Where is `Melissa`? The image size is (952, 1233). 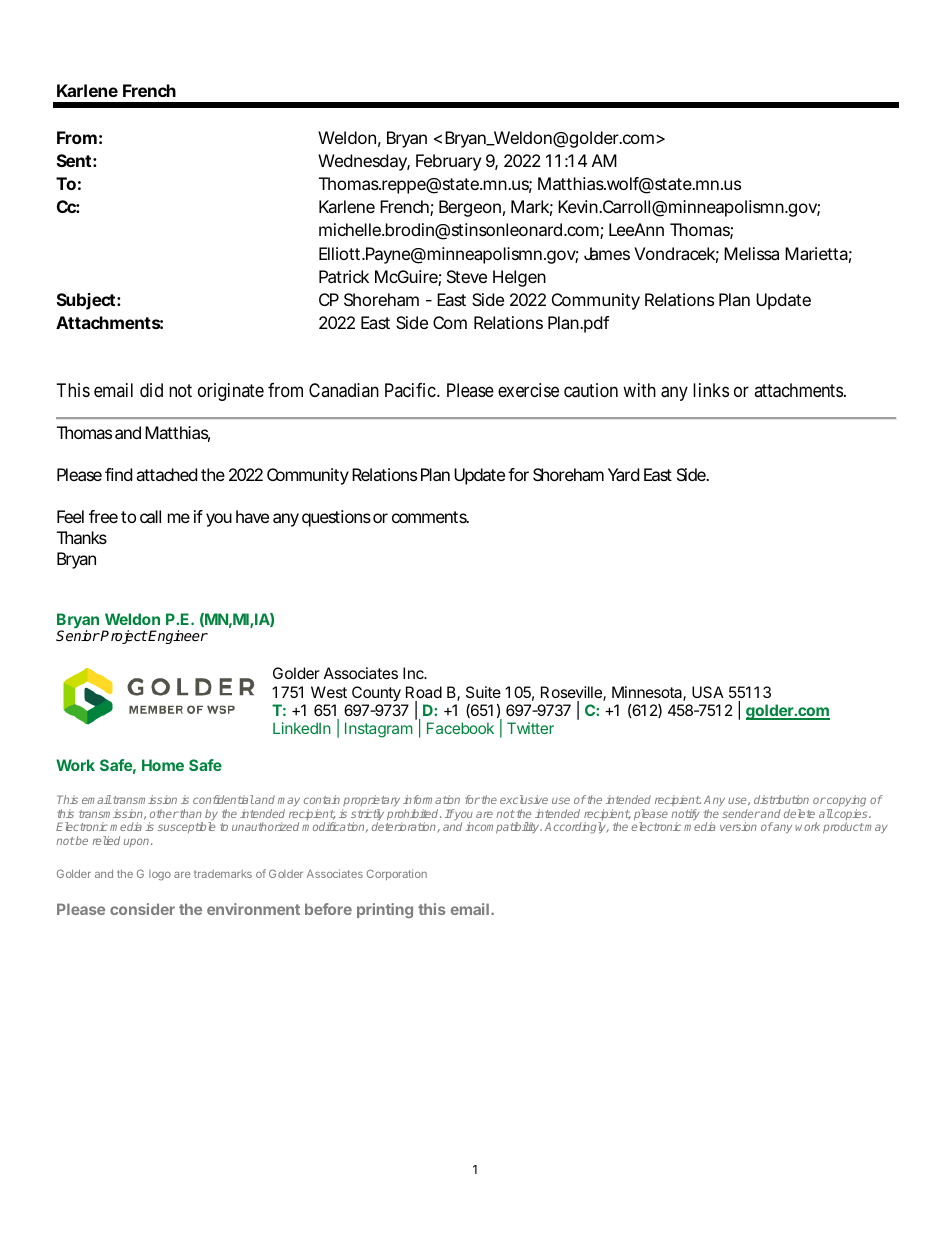 Melissa is located at coordinates (751, 253).
